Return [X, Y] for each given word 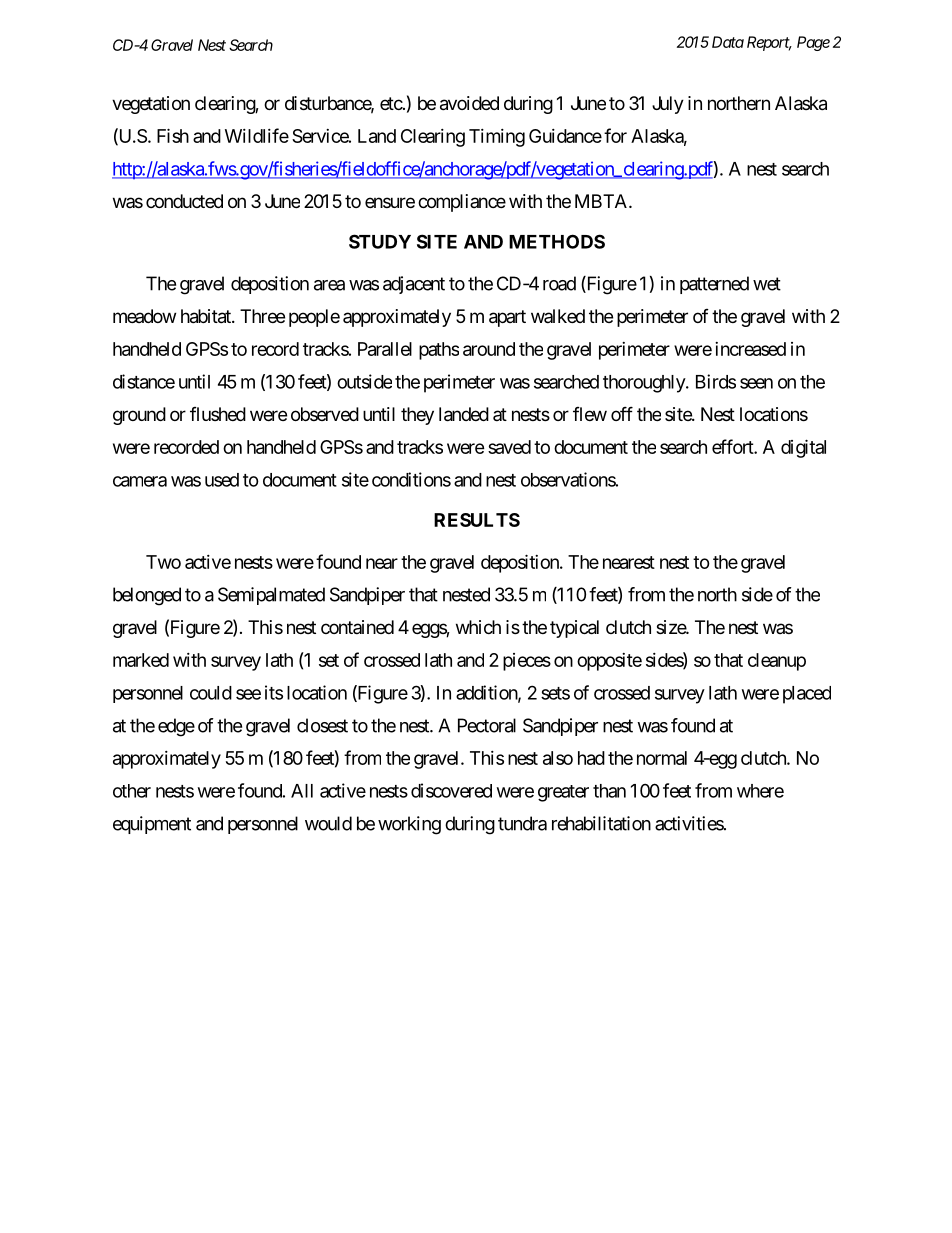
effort [733, 446]
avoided [469, 103]
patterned [714, 285]
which [478, 627]
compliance [462, 203]
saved [509, 447]
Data [728, 42]
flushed [218, 414]
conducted [184, 201]
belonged [147, 596]
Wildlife [257, 135]
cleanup [777, 662]
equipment [152, 825]
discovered [451, 790]
